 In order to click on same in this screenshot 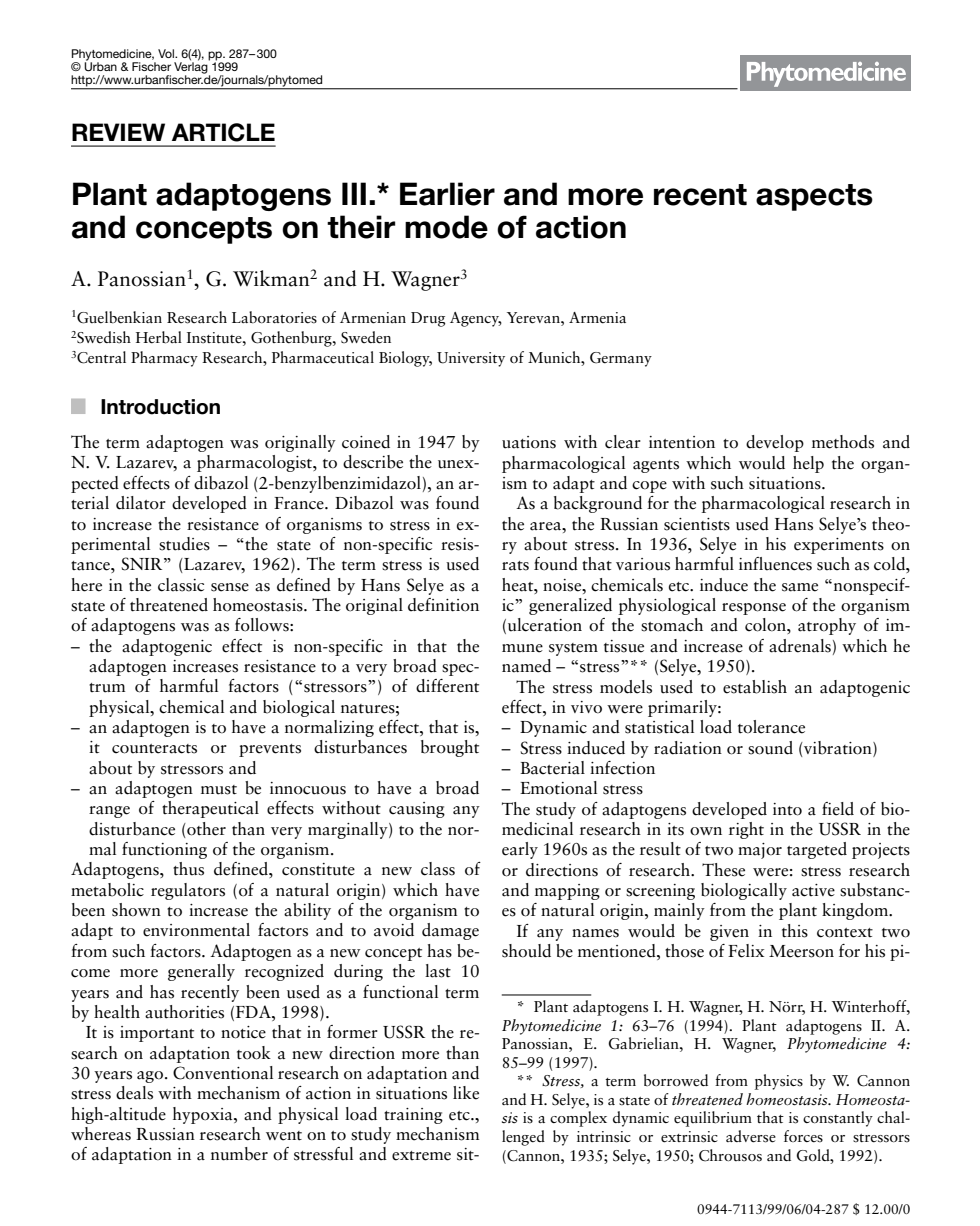, I will do `click(800, 587)`.
